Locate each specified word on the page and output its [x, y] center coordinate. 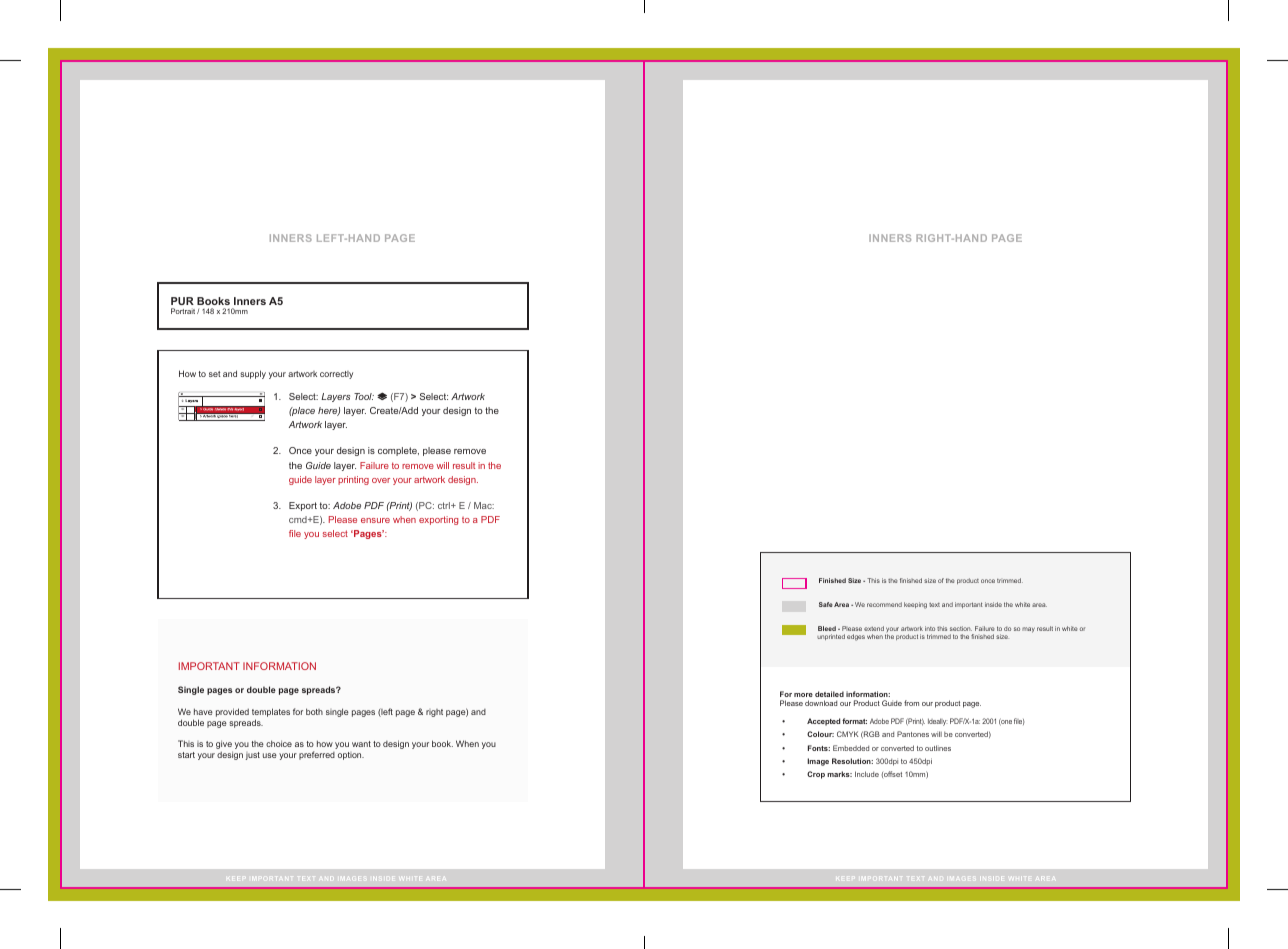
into [930, 628]
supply [253, 374]
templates [271, 714]
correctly [336, 375]
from [911, 703]
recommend [884, 604]
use [270, 755]
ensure [375, 520]
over [381, 480]
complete [398, 451]
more [803, 695]
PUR [182, 301]
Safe [826, 604]
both [314, 711]
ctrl [445, 505]
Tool [364, 396]
